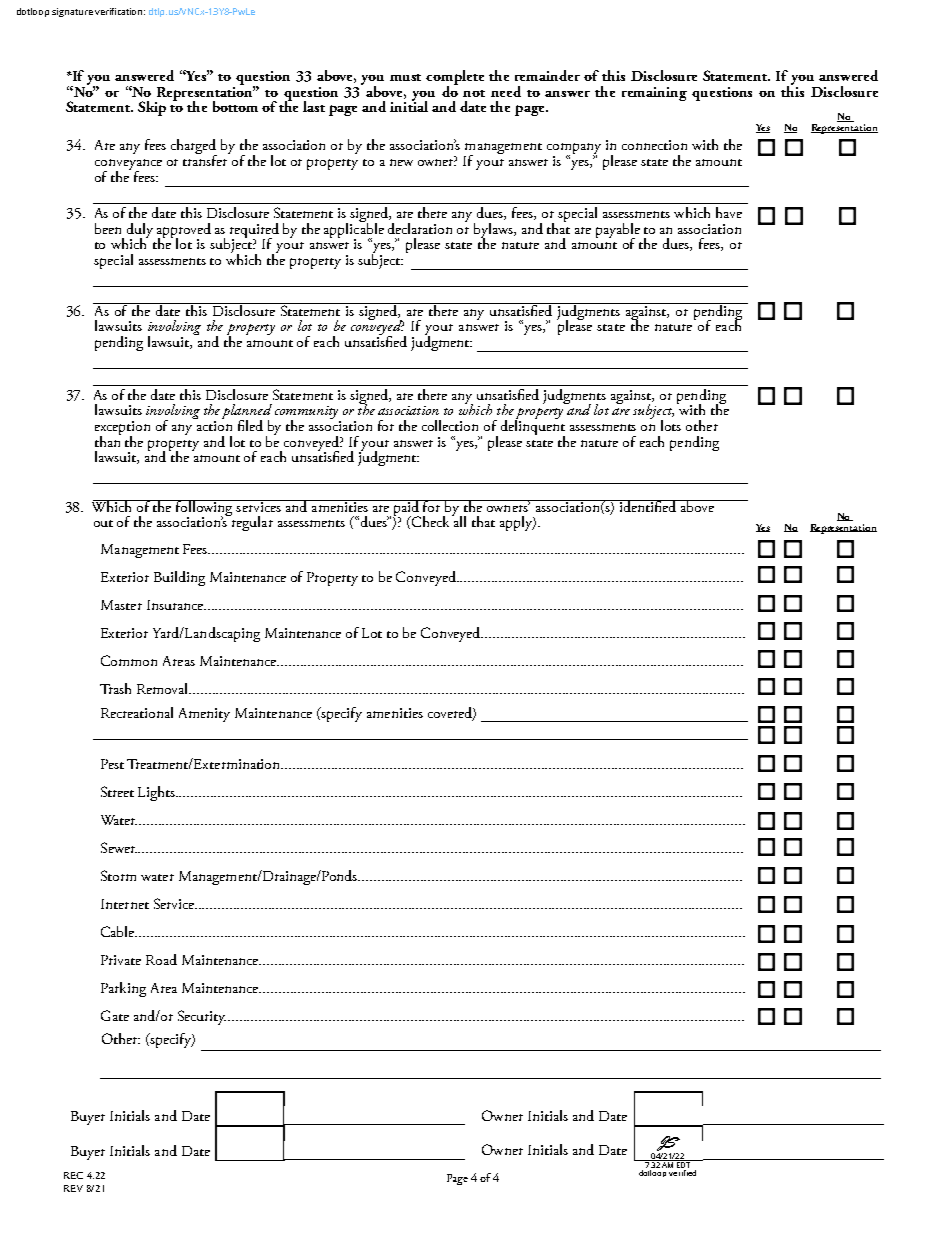 Image resolution: width=952 pixels, height=1233 pixels. What do you see at coordinates (684, 1164) in the document?
I see `EDT` at bounding box center [684, 1164].
